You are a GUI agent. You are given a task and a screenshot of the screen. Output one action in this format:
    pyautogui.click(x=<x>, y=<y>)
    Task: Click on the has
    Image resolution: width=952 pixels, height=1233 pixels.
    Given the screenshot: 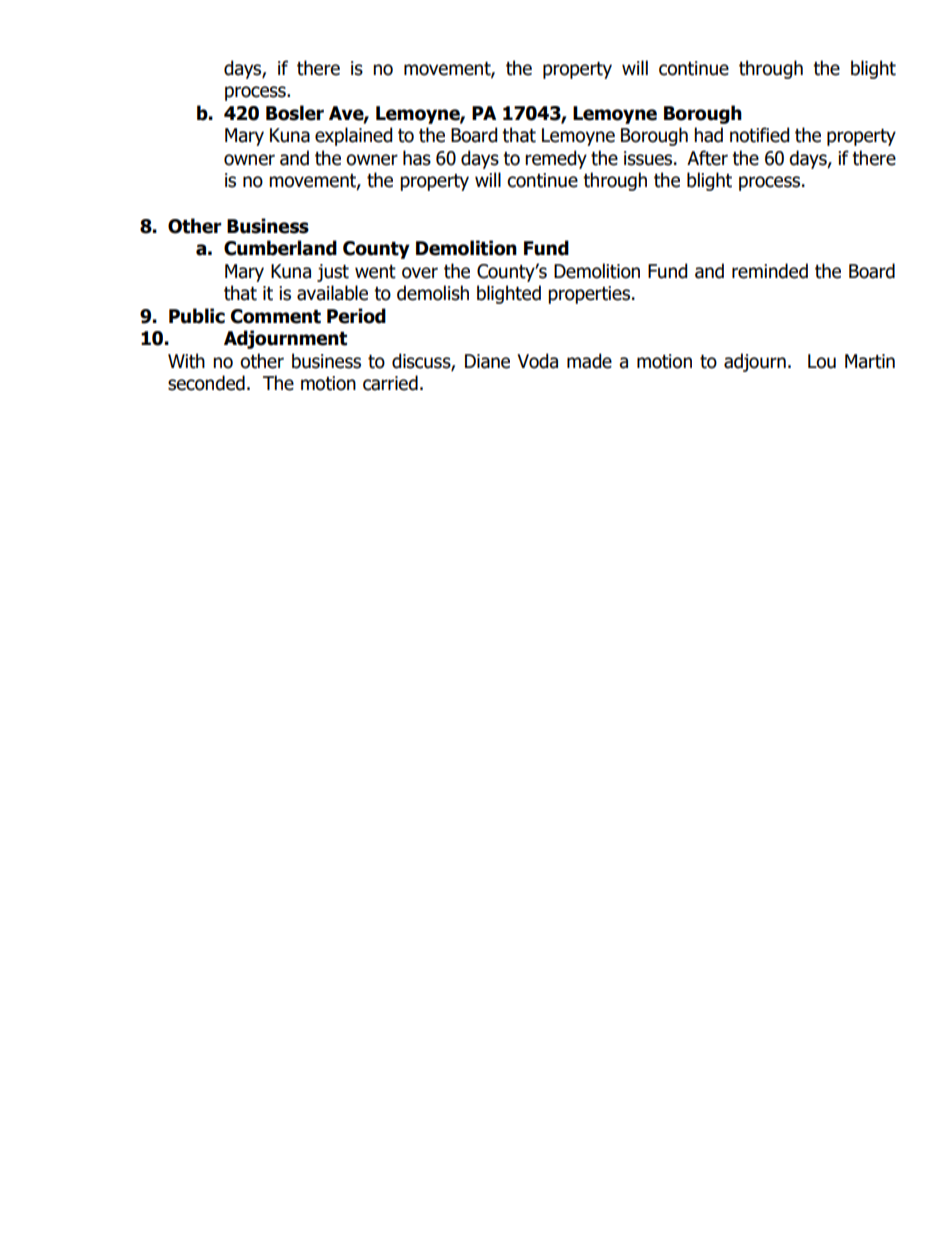 What is the action you would take?
    pyautogui.click(x=417, y=158)
